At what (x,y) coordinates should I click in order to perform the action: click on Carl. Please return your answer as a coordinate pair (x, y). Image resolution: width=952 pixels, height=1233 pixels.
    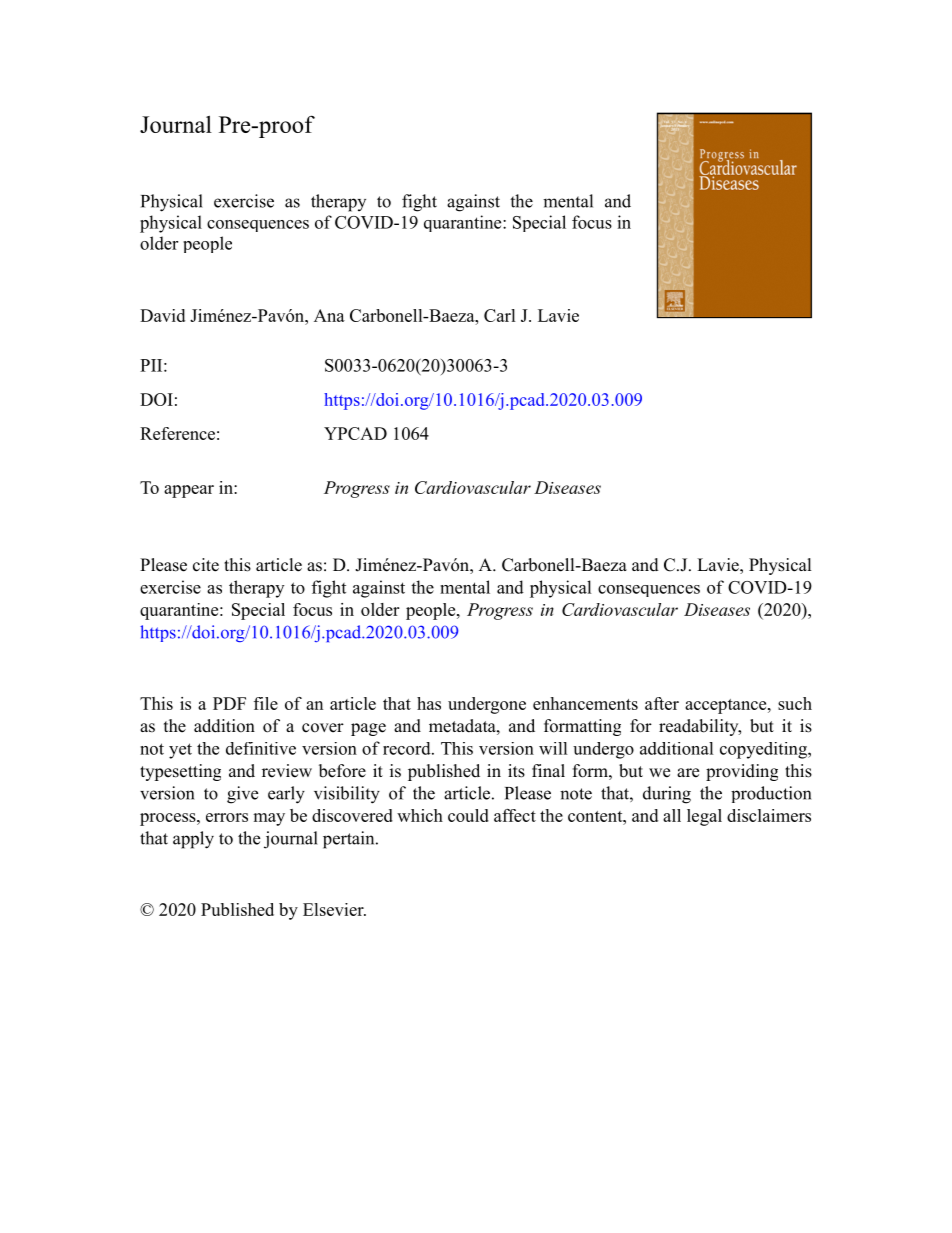
    Looking at the image, I should click on (500, 315).
